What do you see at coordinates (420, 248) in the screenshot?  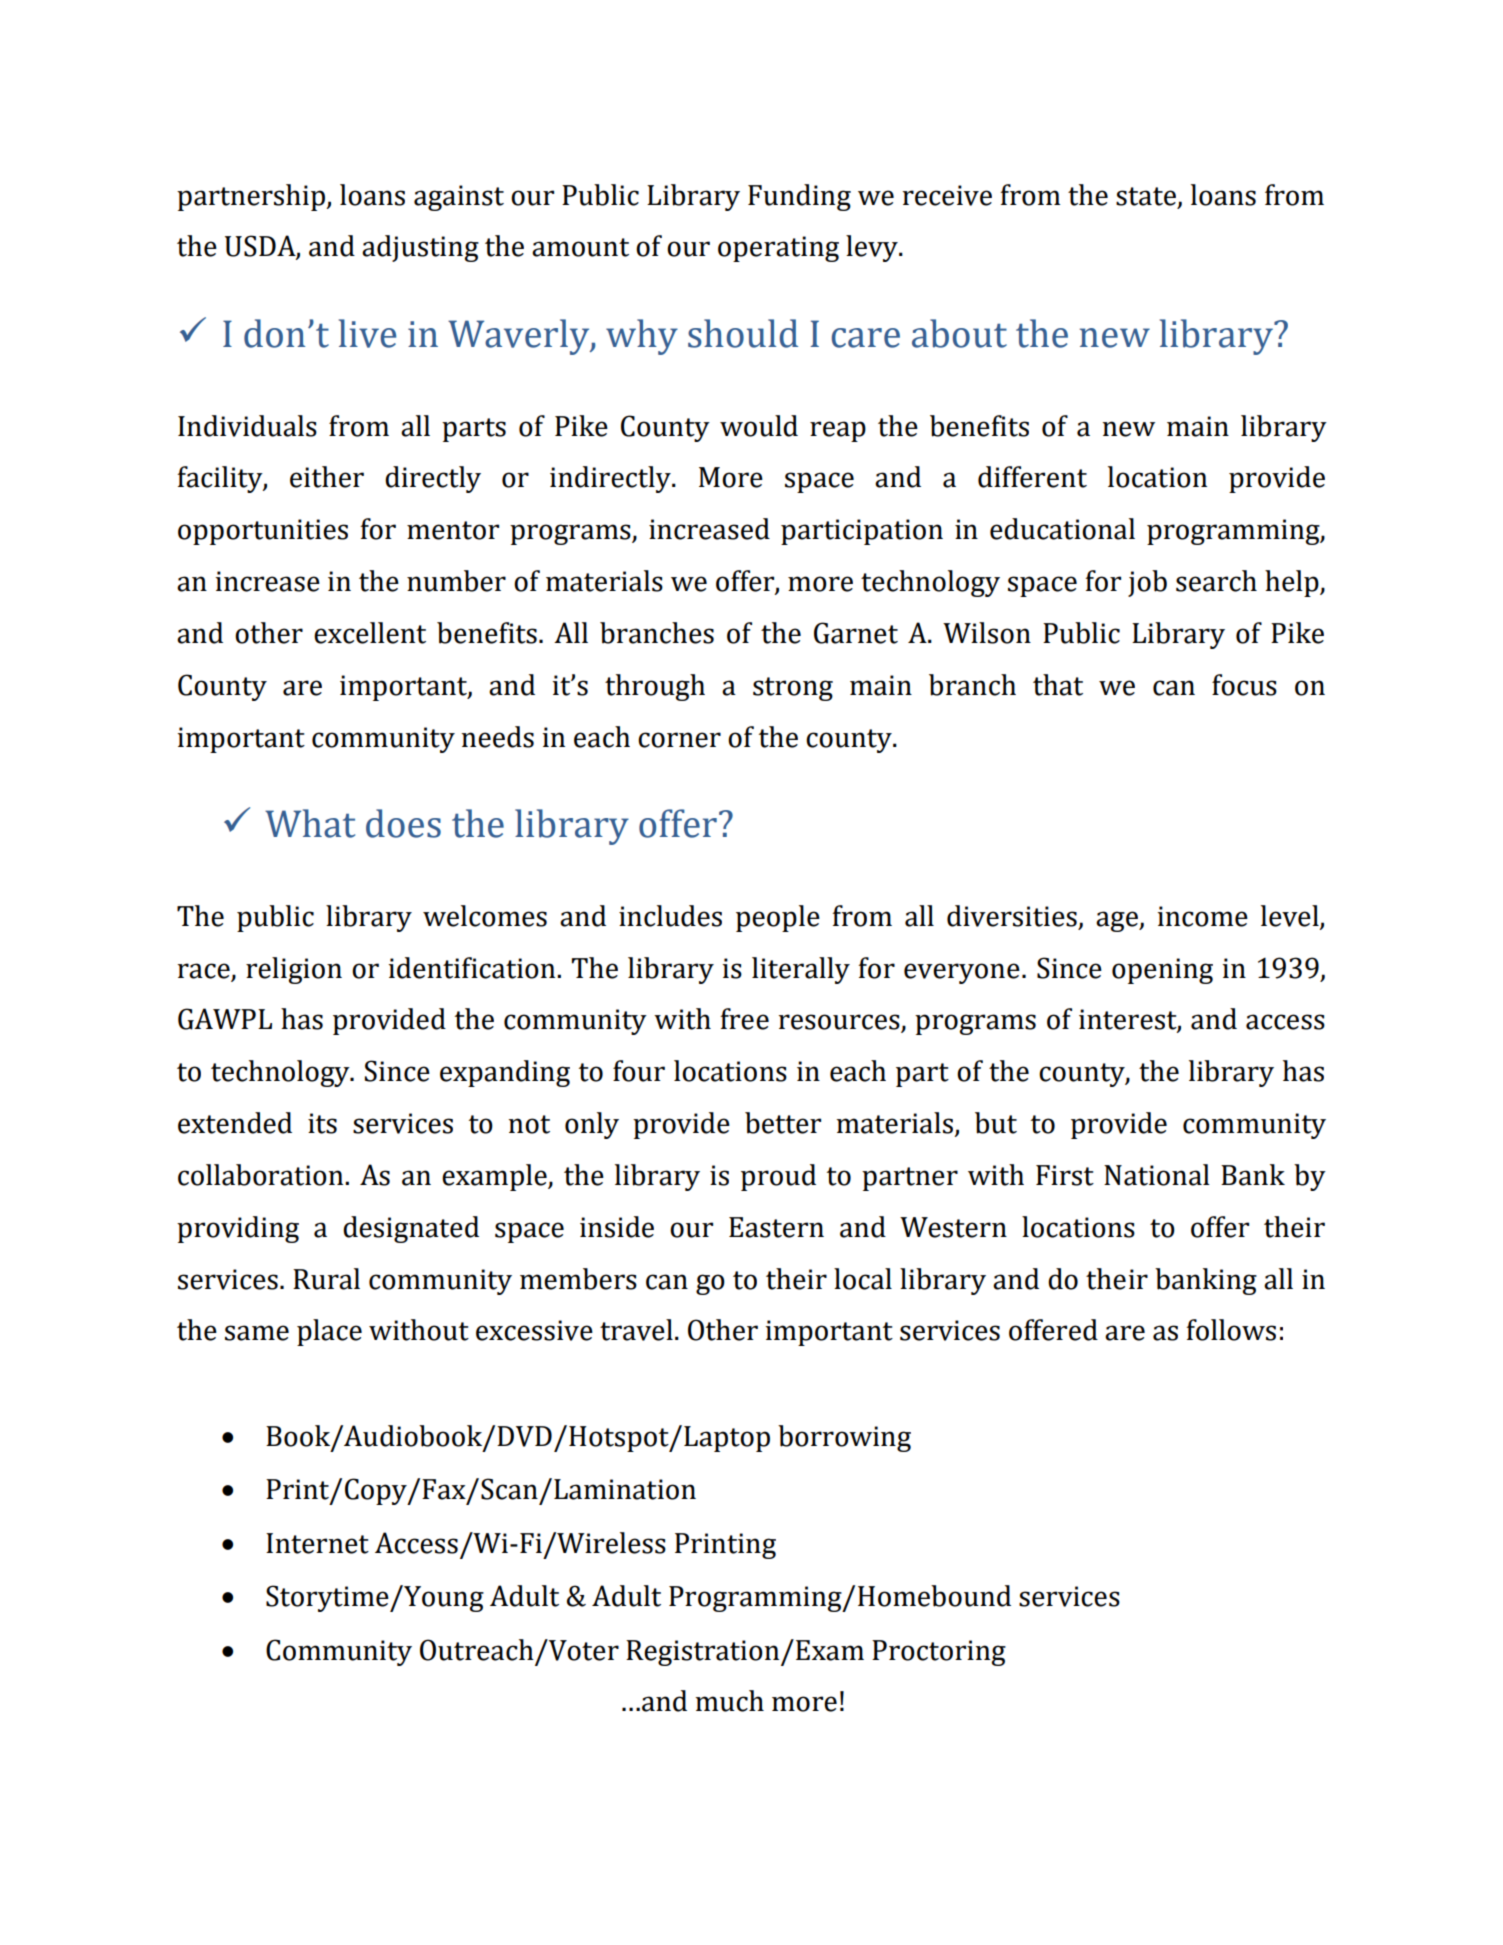 I see `adjusting` at bounding box center [420, 248].
